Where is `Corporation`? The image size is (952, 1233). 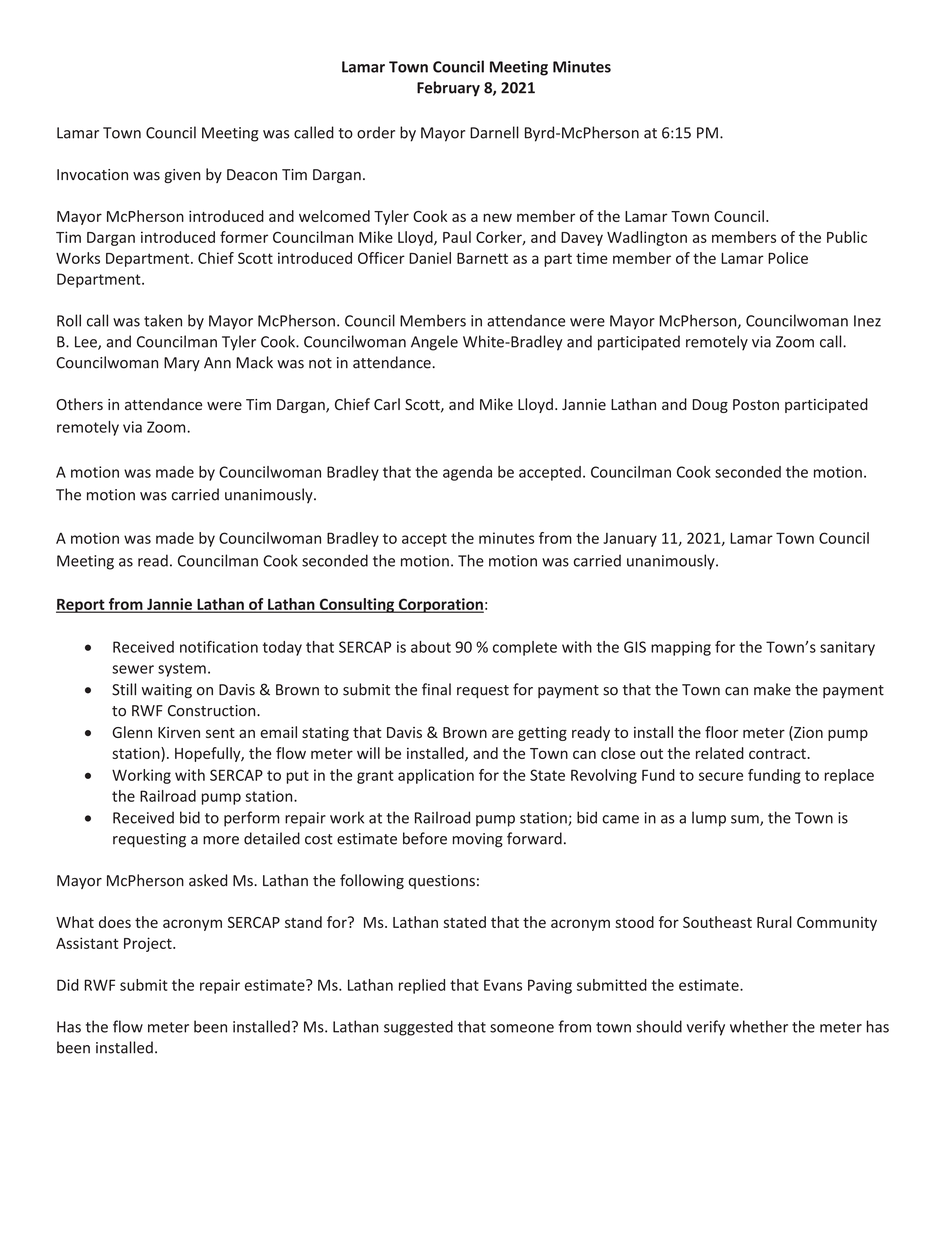 Corporation is located at coordinates (440, 605).
